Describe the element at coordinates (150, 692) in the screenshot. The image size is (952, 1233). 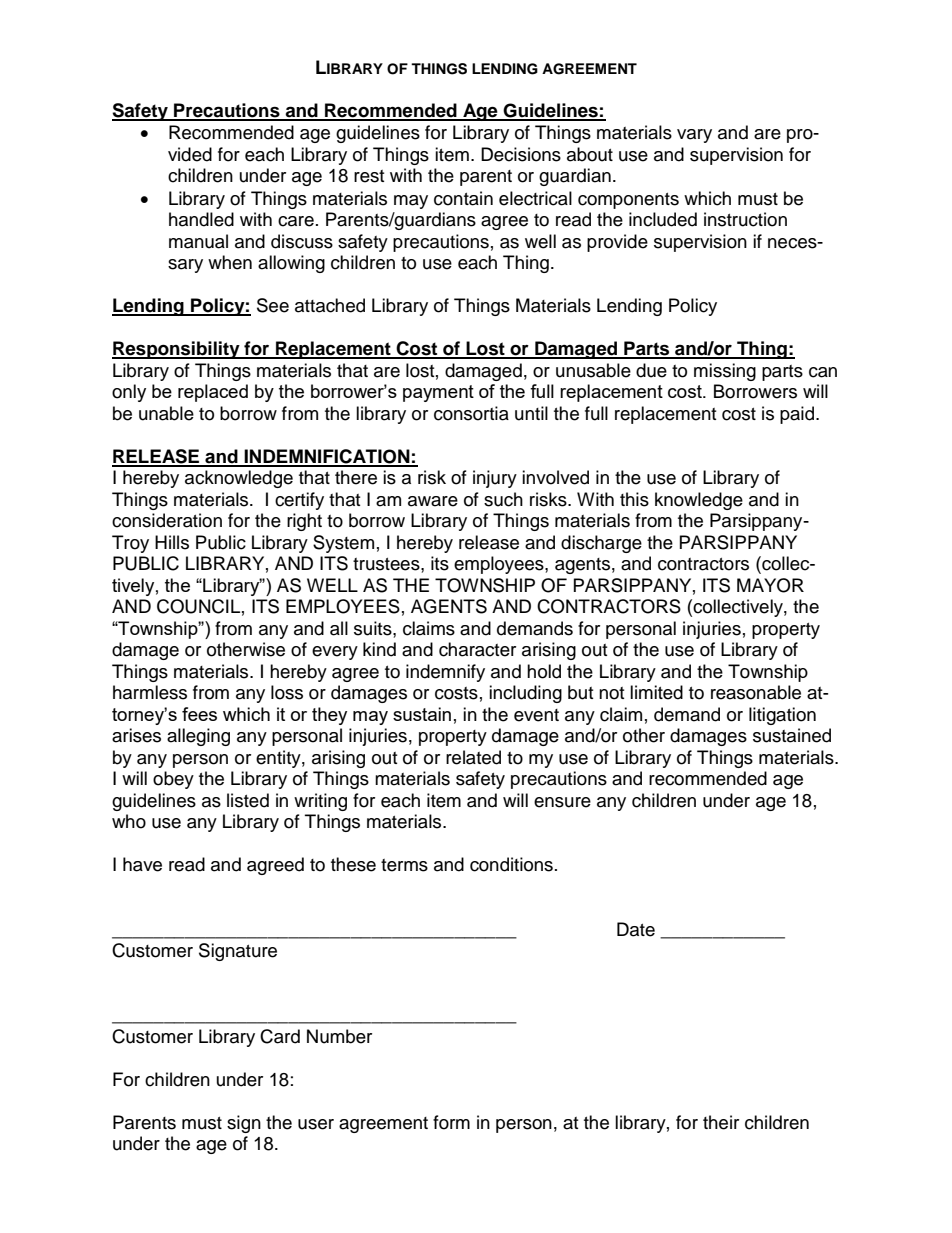
I see `harmless` at that location.
